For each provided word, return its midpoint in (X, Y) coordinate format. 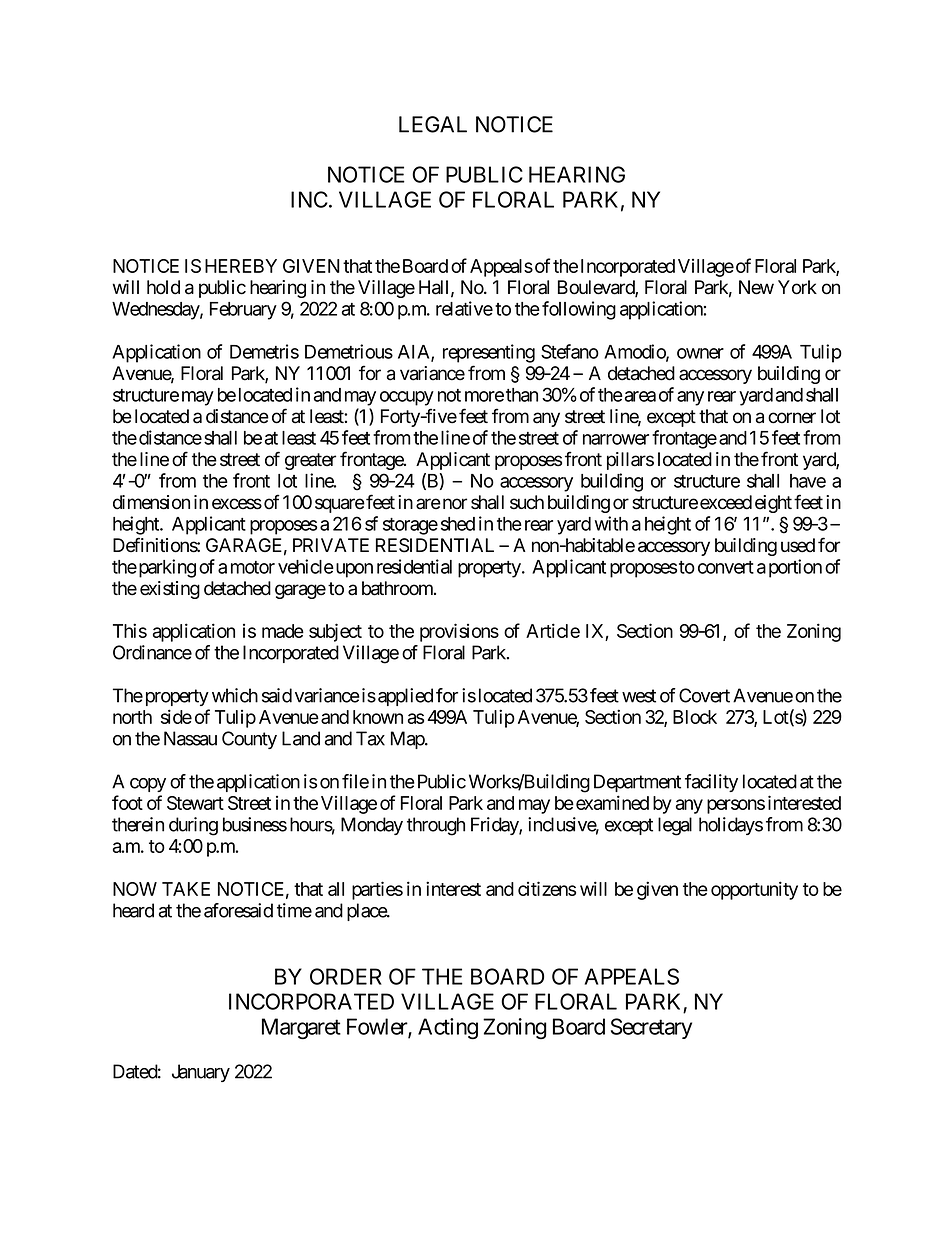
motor (253, 567)
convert (726, 567)
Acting (448, 1029)
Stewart (195, 803)
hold (163, 287)
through (436, 826)
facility (711, 783)
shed (458, 524)
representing (489, 353)
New (756, 287)
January (201, 1073)
